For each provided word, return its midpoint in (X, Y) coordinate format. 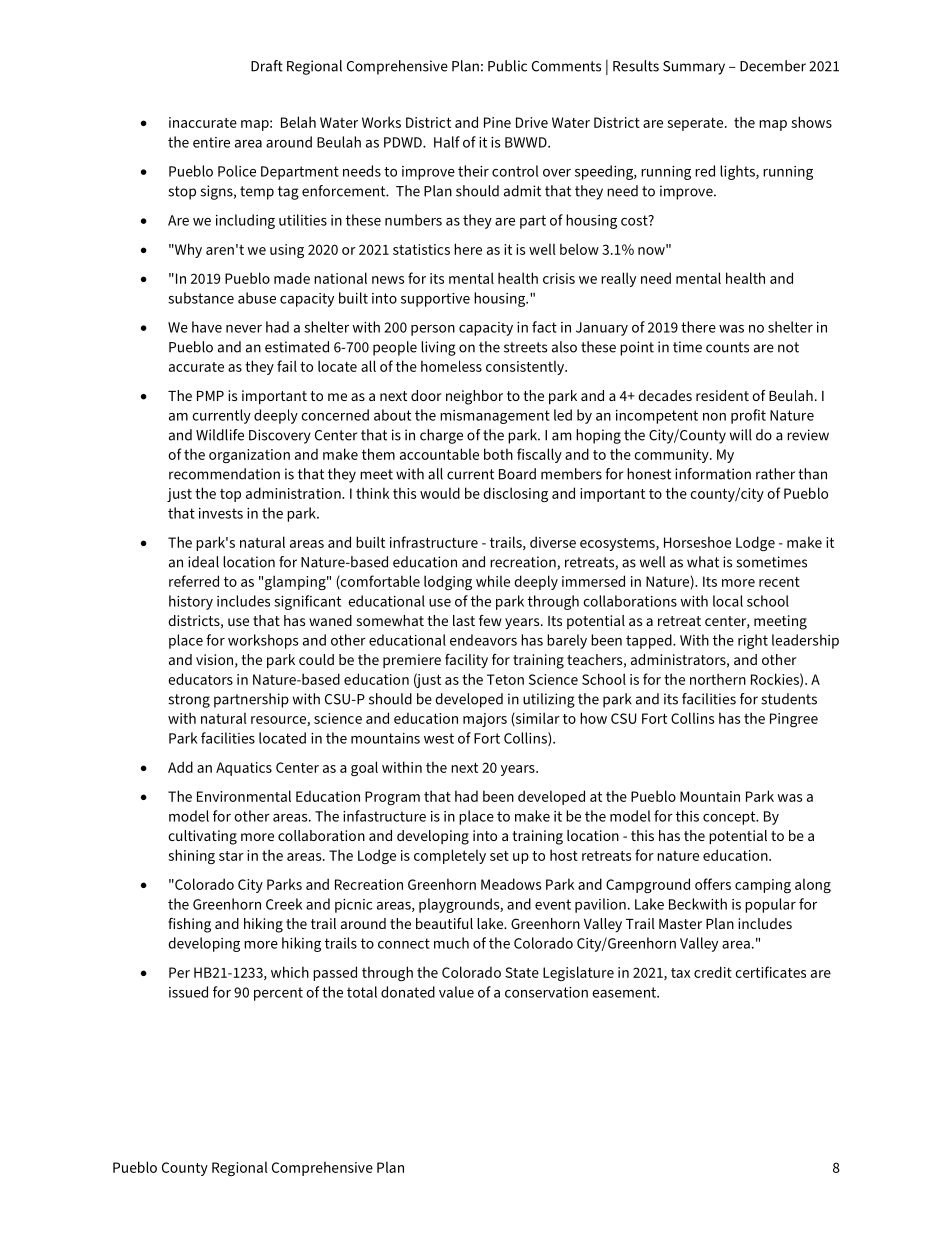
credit (713, 972)
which (290, 972)
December (773, 66)
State (522, 972)
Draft (267, 66)
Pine (497, 122)
